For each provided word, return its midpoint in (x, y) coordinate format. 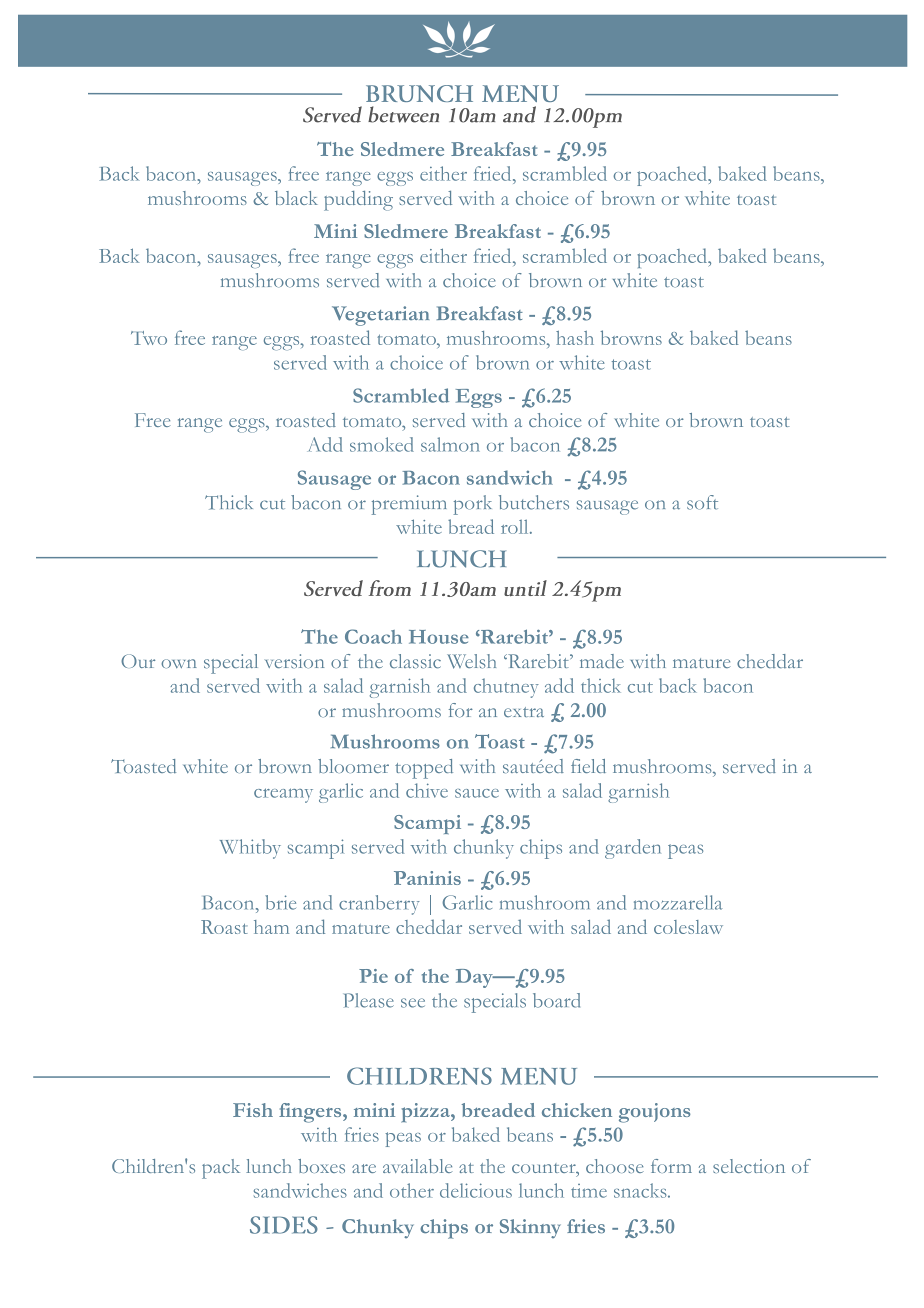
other (412, 1190)
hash (575, 338)
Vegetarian (380, 316)
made (602, 661)
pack (221, 1169)
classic (415, 661)
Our (138, 661)
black (296, 198)
